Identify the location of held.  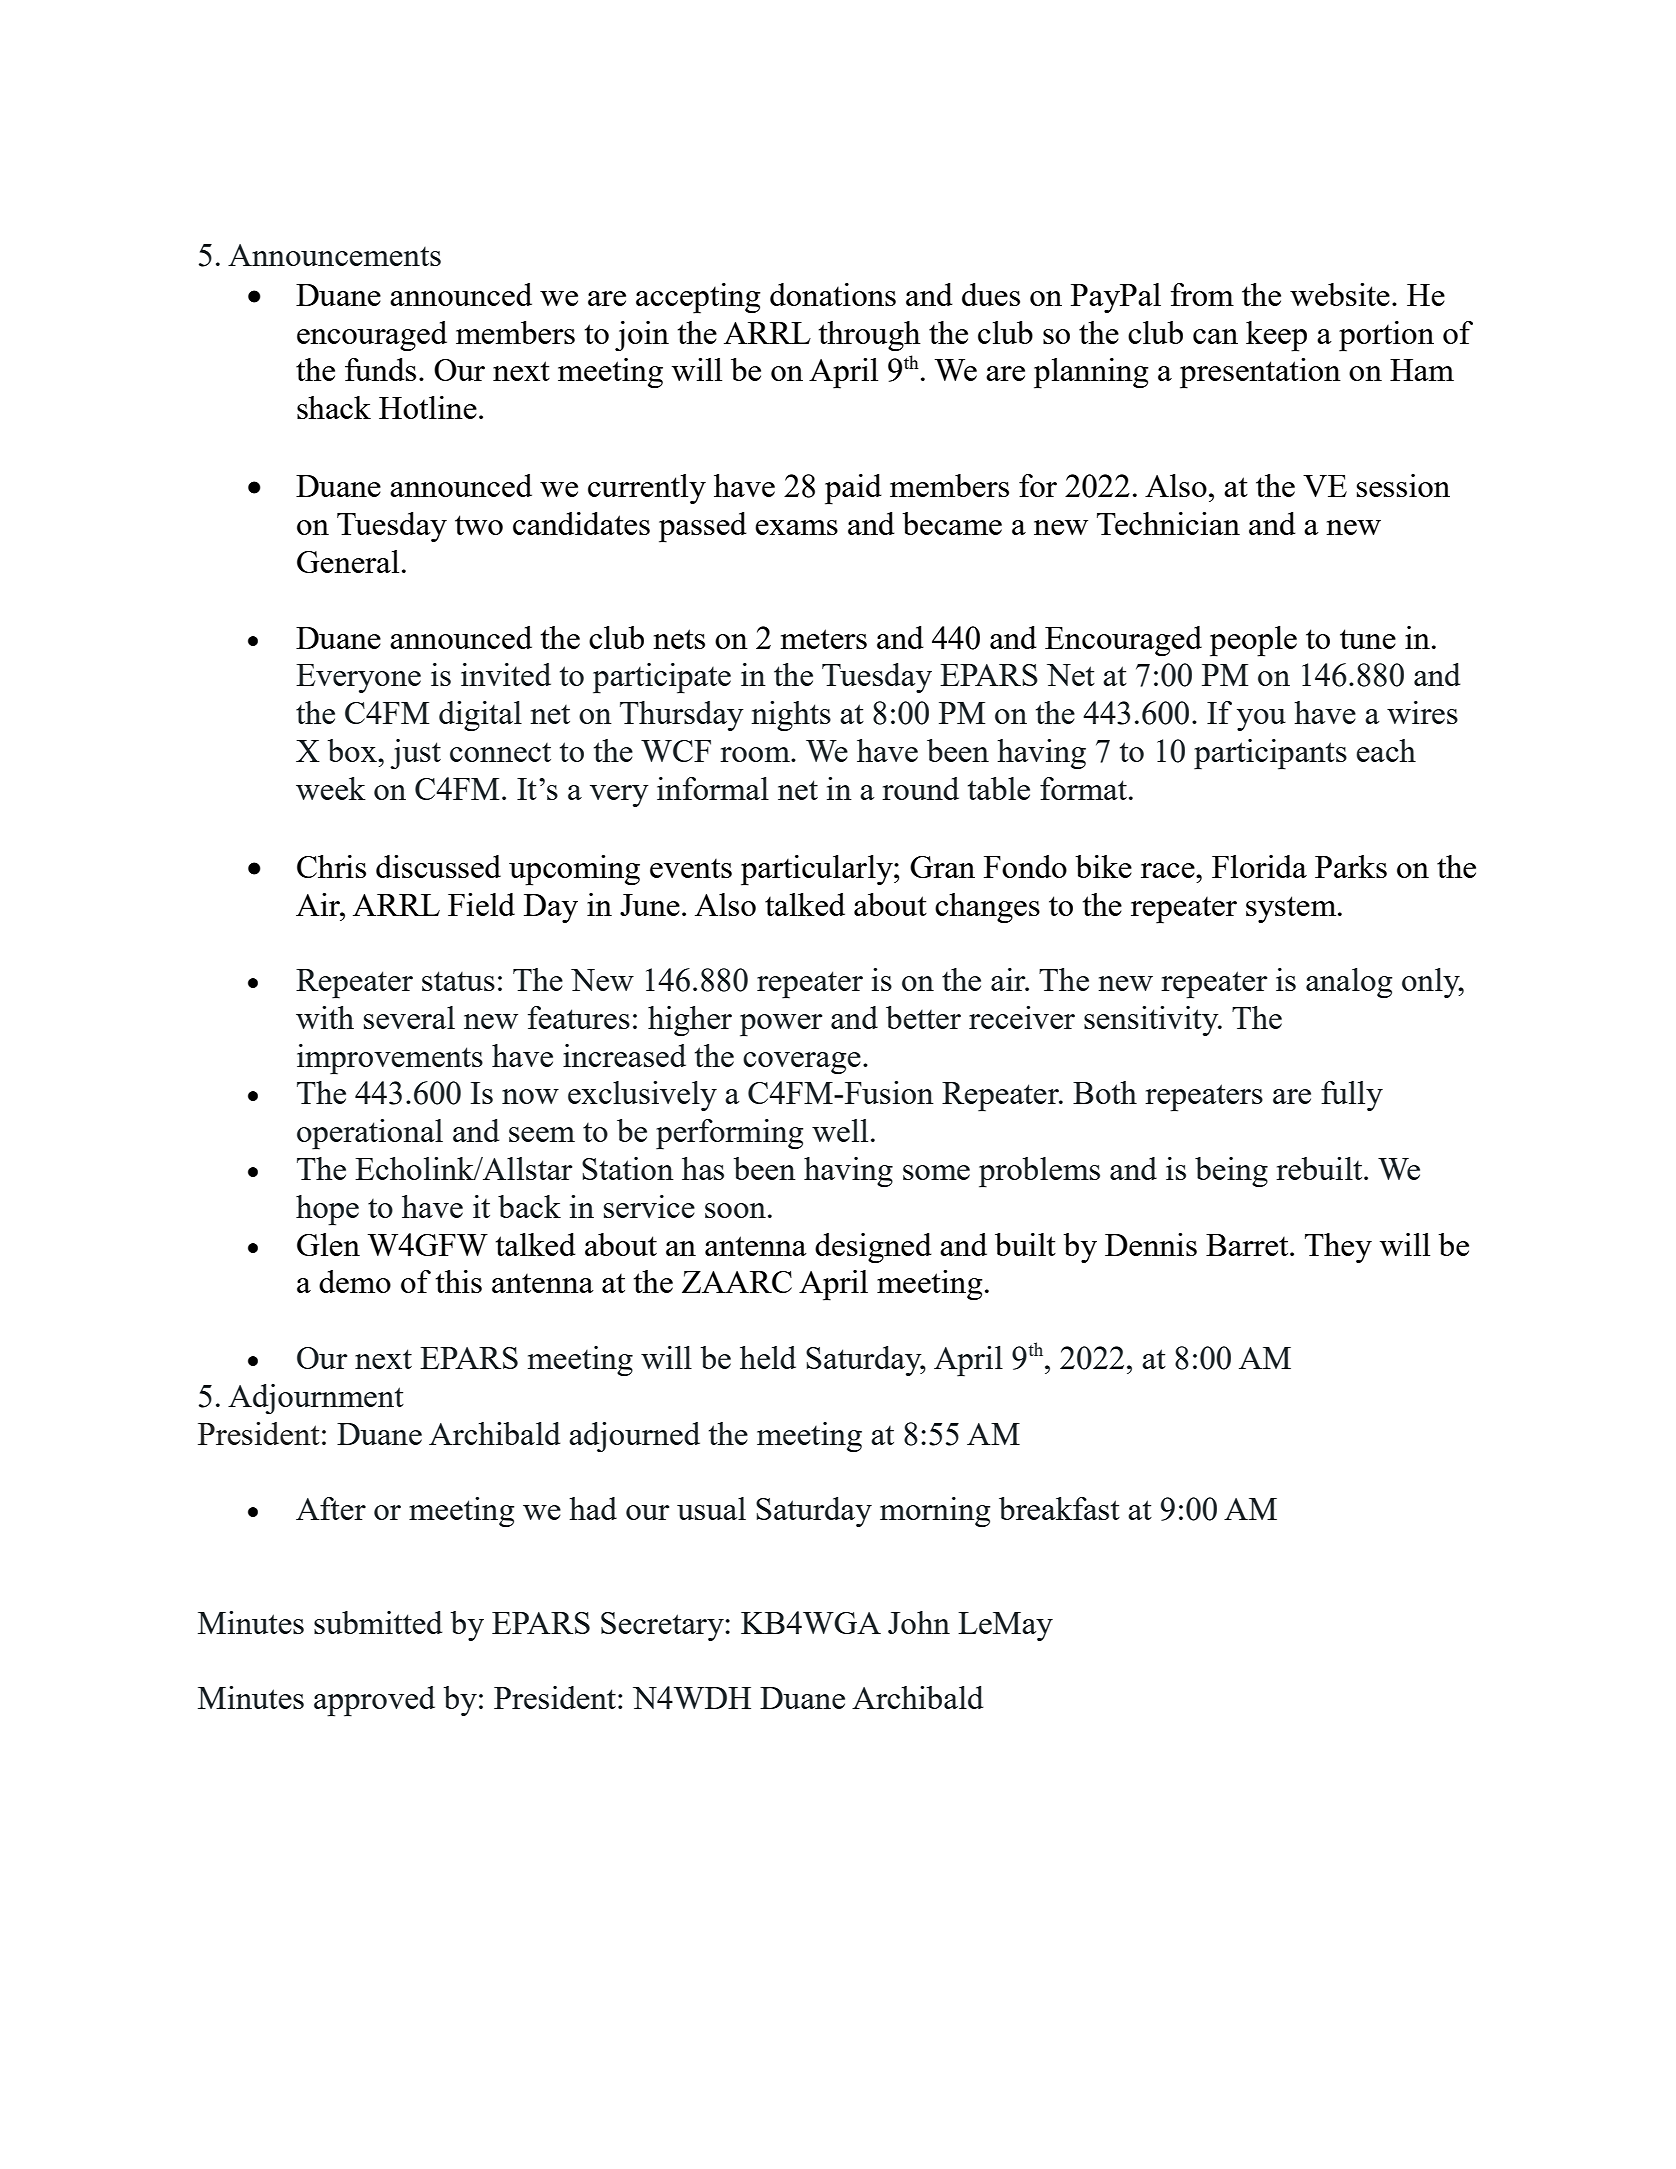
(768, 1357).
